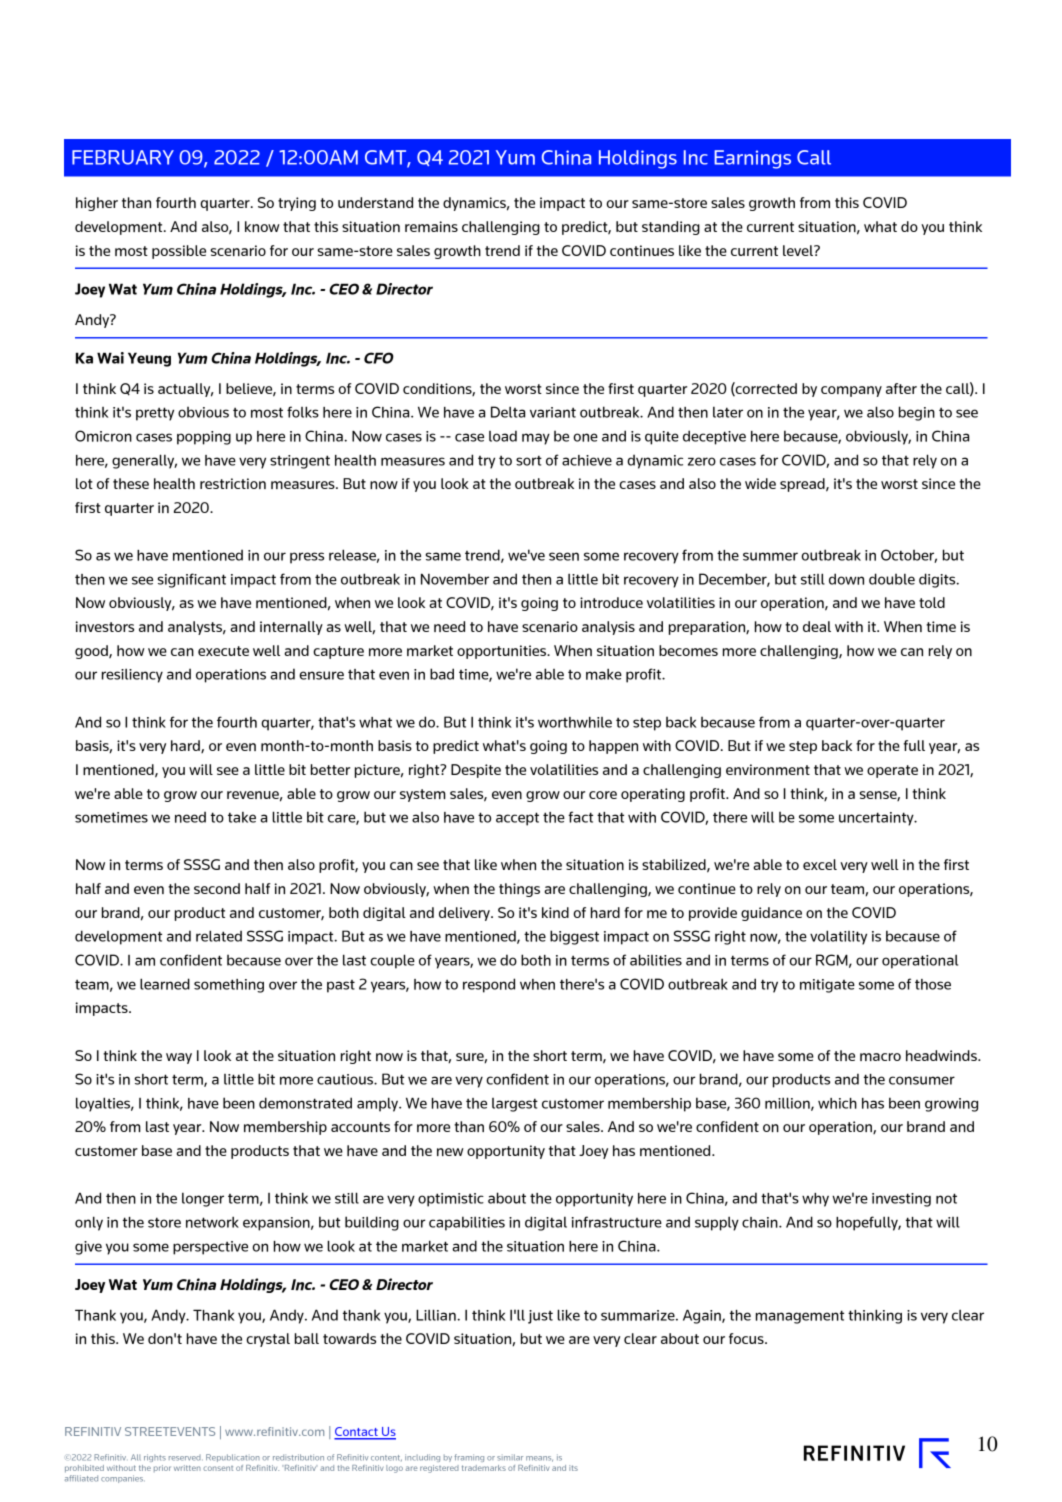 The image size is (1062, 1502). I want to click on remains, so click(431, 226).
